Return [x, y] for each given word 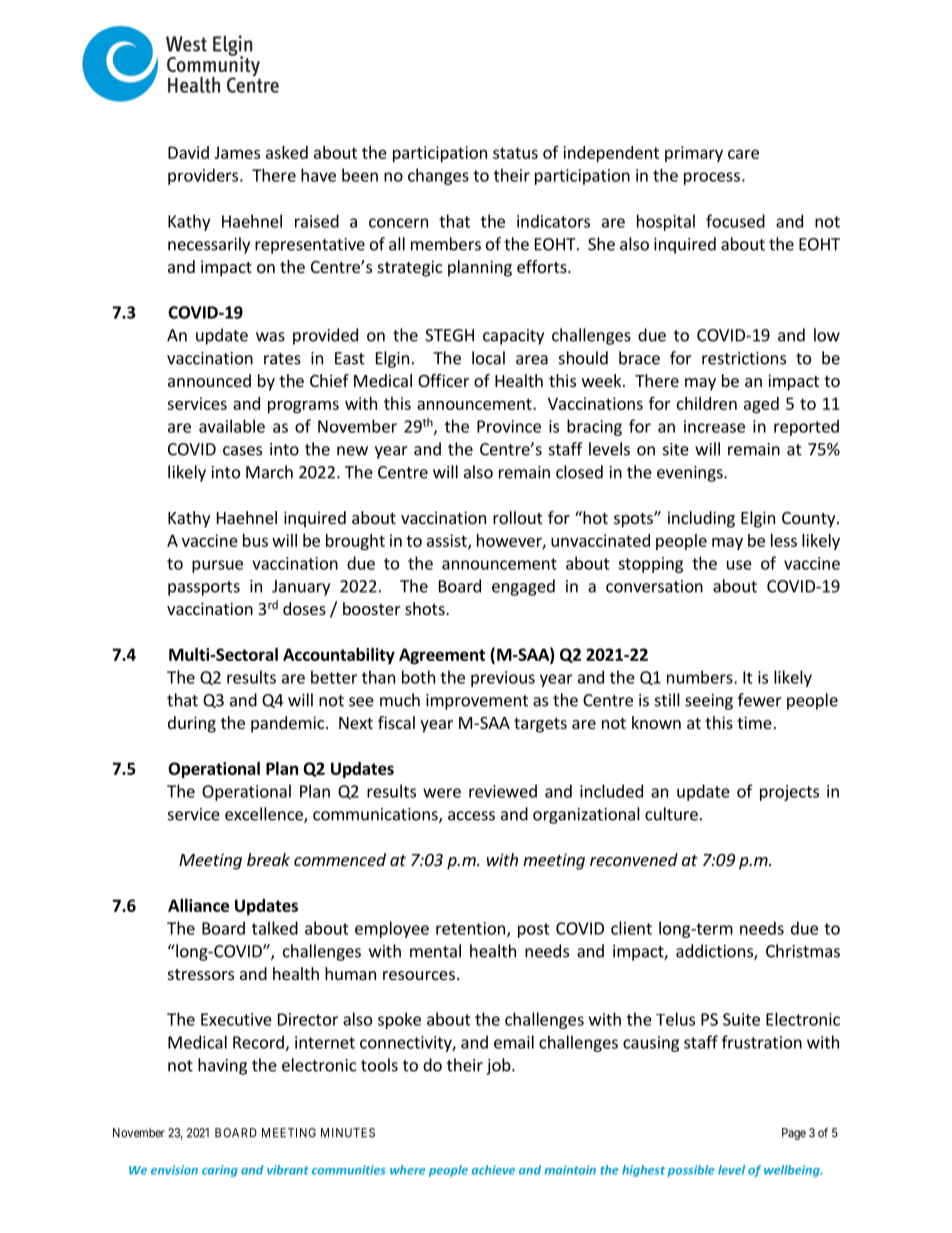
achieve [493, 1170]
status [515, 153]
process [712, 178]
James [237, 152]
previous [503, 679]
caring [220, 1171]
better [334, 677]
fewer [760, 700]
